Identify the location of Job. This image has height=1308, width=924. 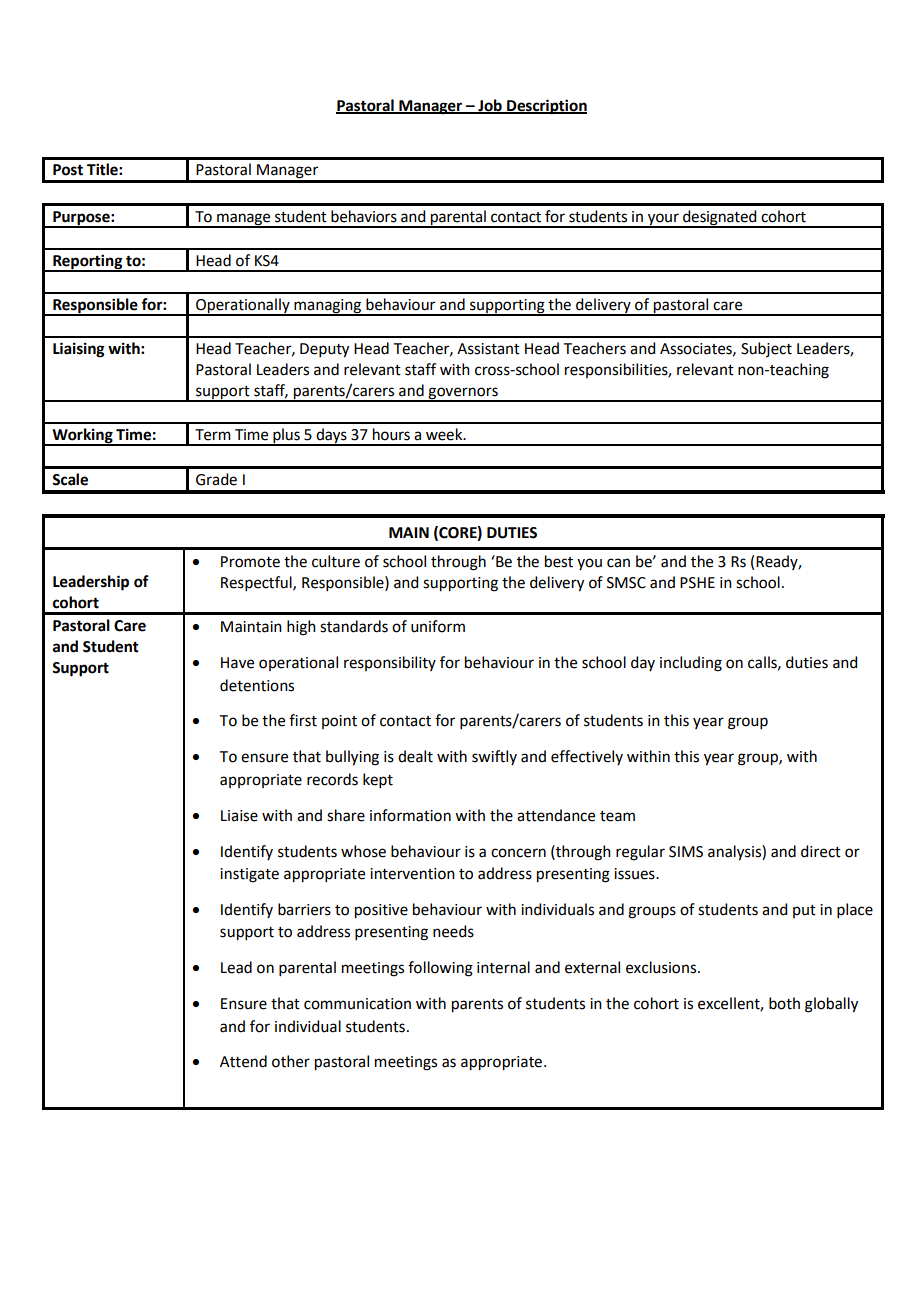
(490, 106).
